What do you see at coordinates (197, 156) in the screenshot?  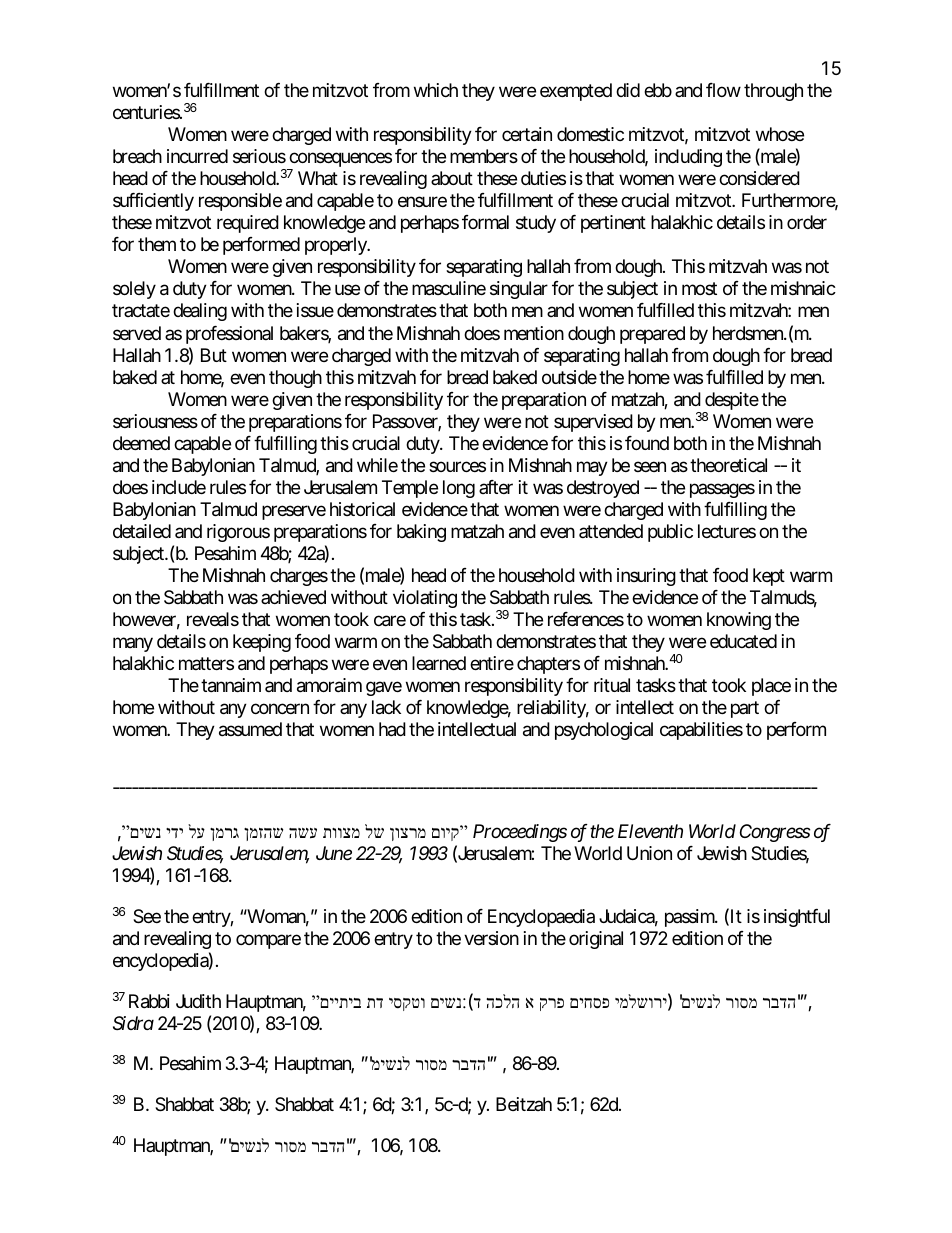 I see `incurred` at bounding box center [197, 156].
